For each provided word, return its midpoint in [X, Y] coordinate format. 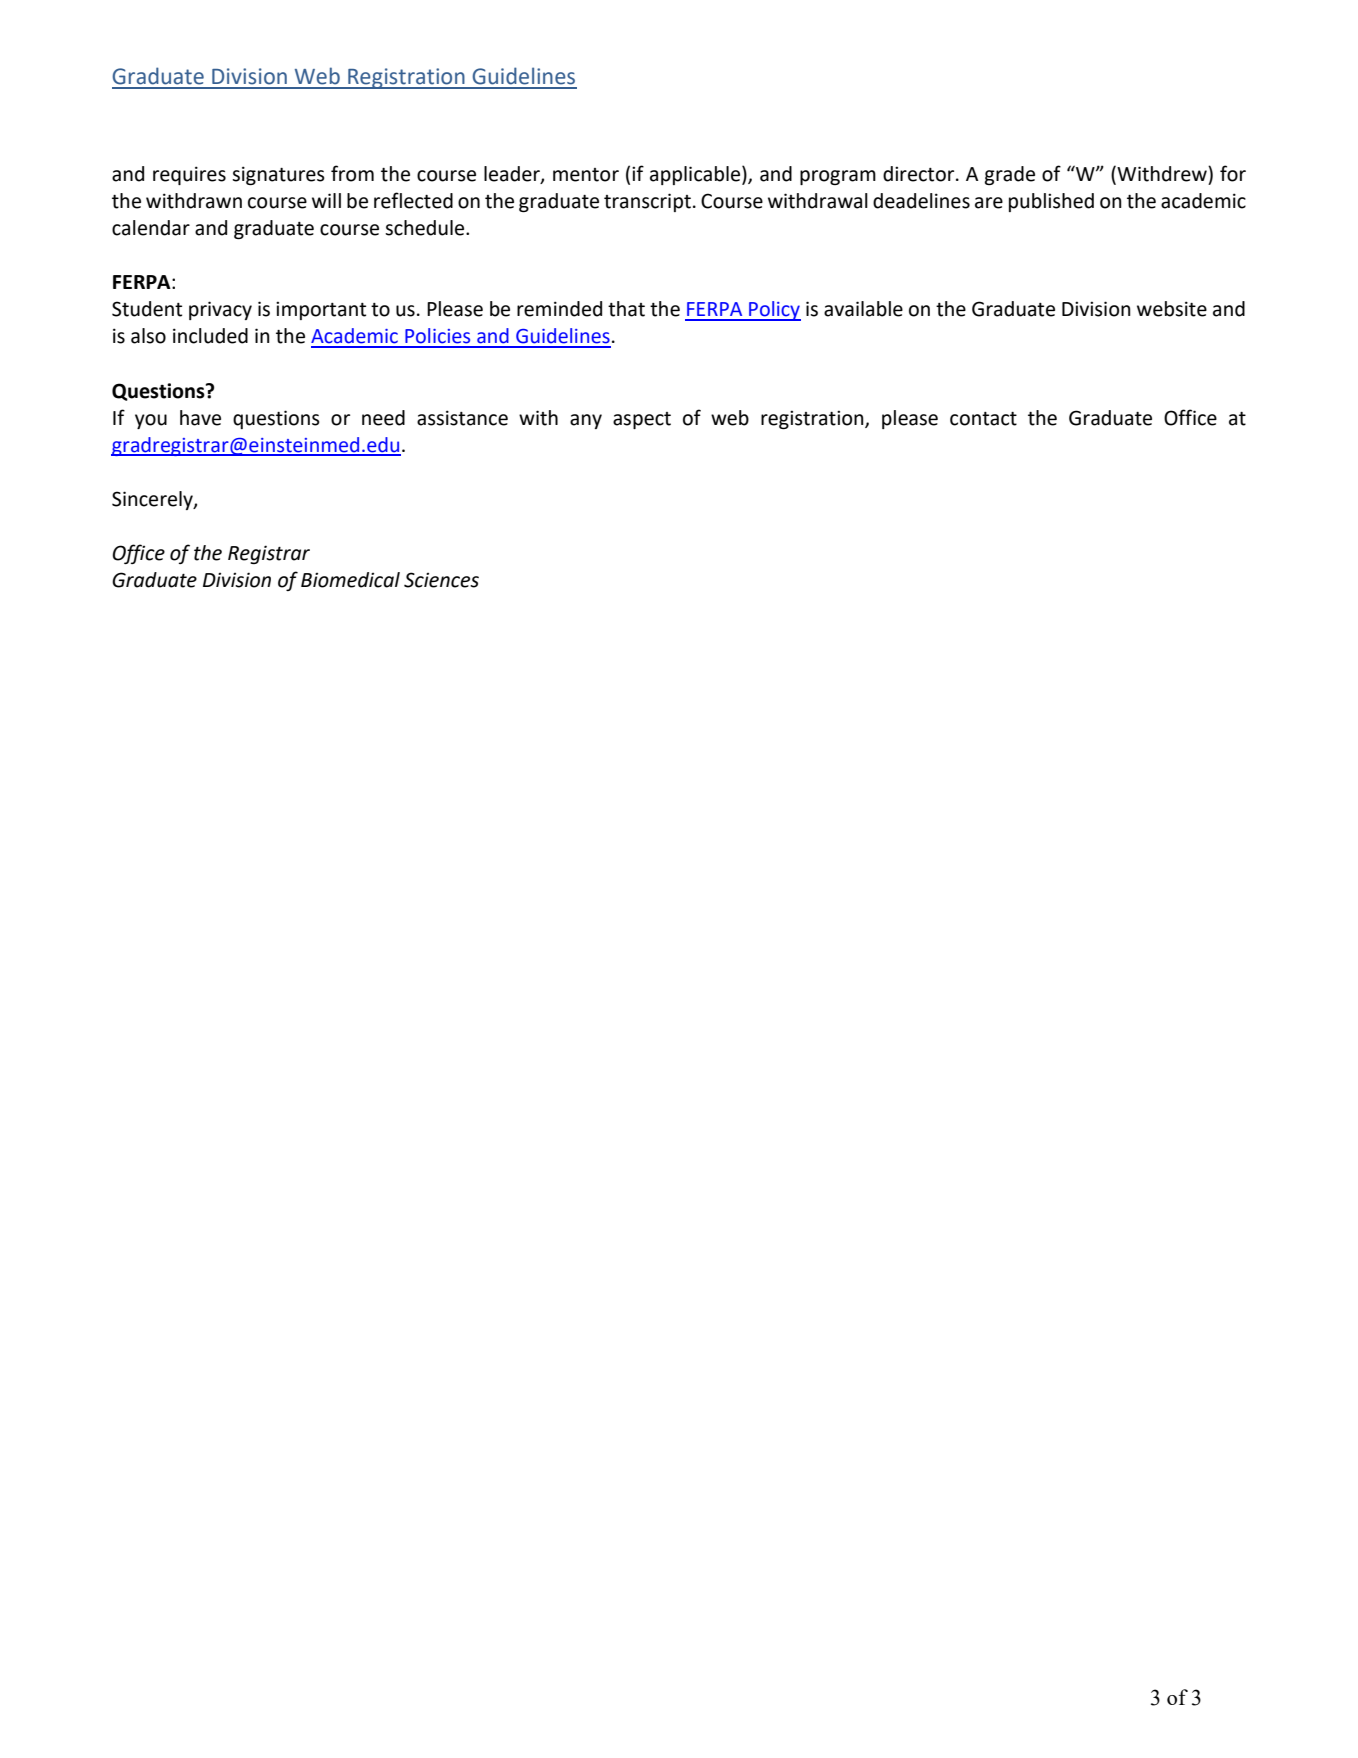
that [626, 309]
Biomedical [350, 580]
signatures [278, 175]
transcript [647, 202]
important [321, 310]
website [1172, 309]
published [1051, 202]
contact [983, 419]
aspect [642, 420]
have [200, 418]
